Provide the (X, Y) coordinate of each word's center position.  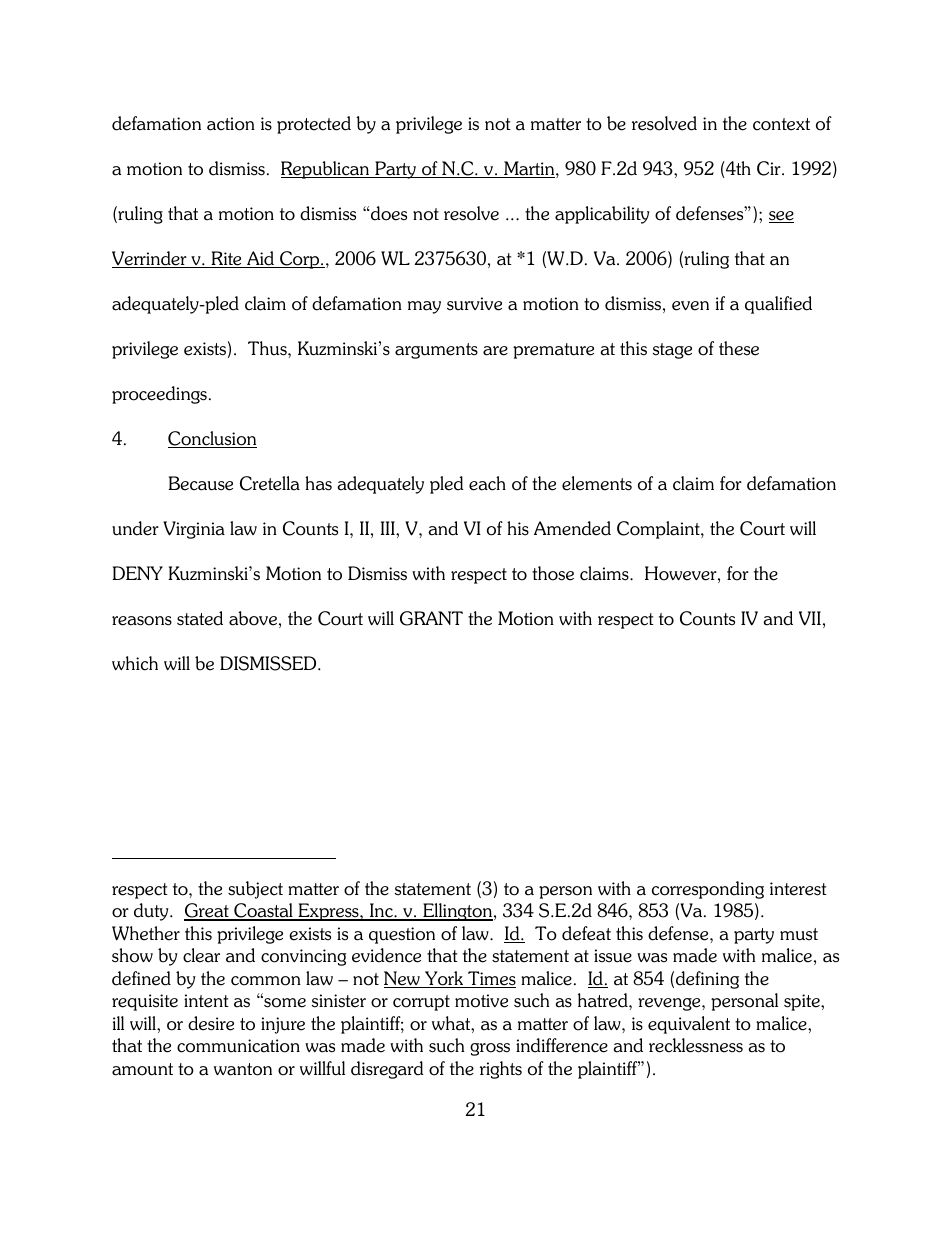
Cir (770, 168)
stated (200, 618)
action (231, 124)
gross (490, 1049)
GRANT (431, 618)
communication (238, 1046)
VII (810, 618)
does (388, 213)
